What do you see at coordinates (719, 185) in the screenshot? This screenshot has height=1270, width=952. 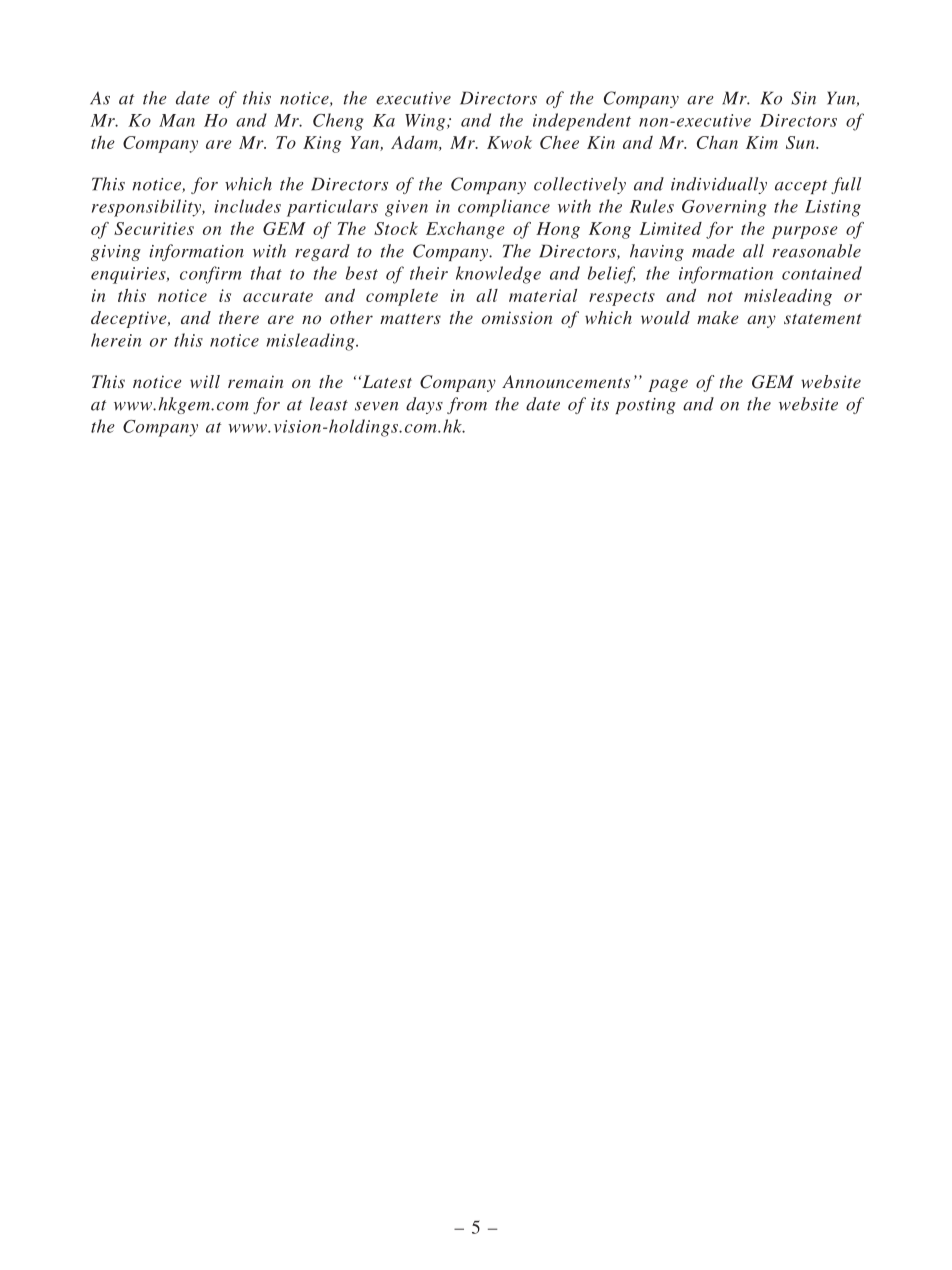 I see `individually` at bounding box center [719, 185].
